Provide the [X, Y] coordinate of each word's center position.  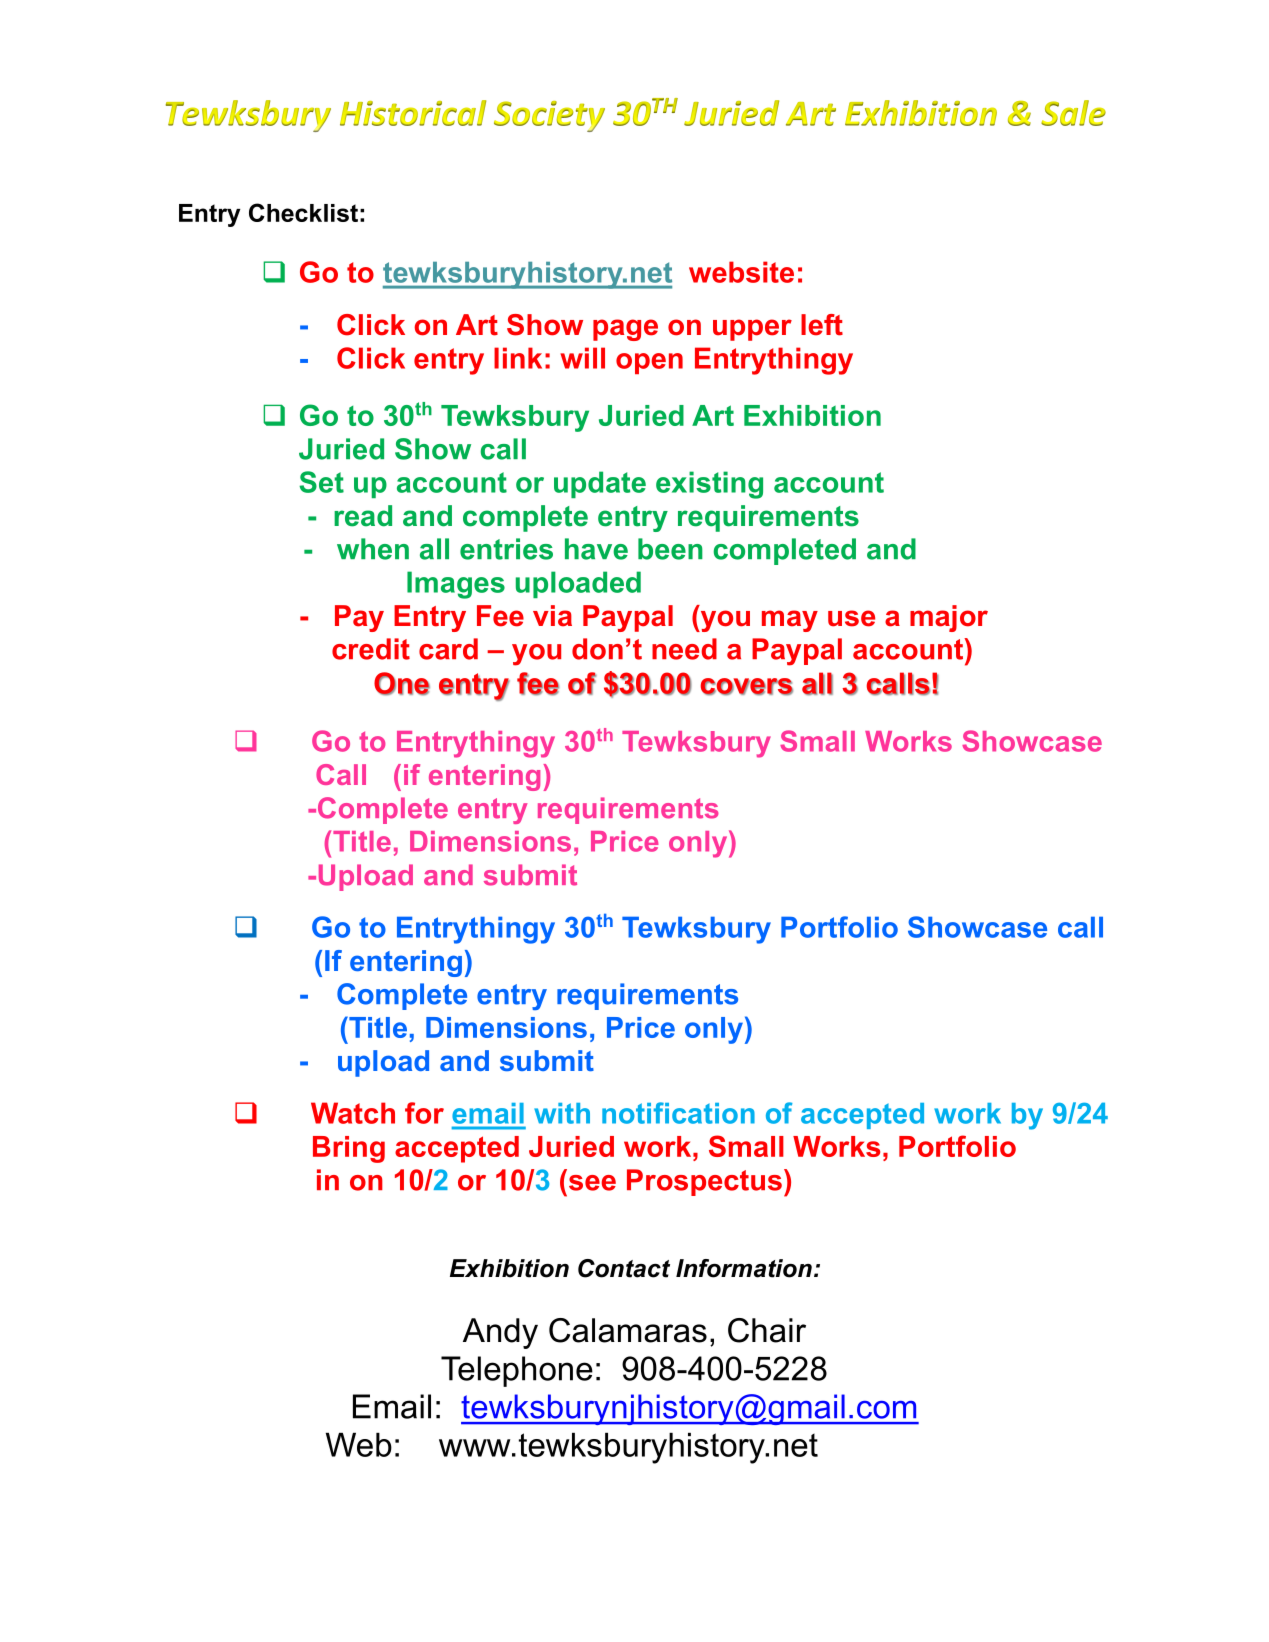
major [949, 618]
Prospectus [704, 1182]
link [518, 358]
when [373, 549]
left [822, 325]
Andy [500, 1333]
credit [371, 649]
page [625, 330]
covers [747, 687]
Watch [353, 1113]
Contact [624, 1268]
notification [678, 1113]
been [670, 549]
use [851, 618]
